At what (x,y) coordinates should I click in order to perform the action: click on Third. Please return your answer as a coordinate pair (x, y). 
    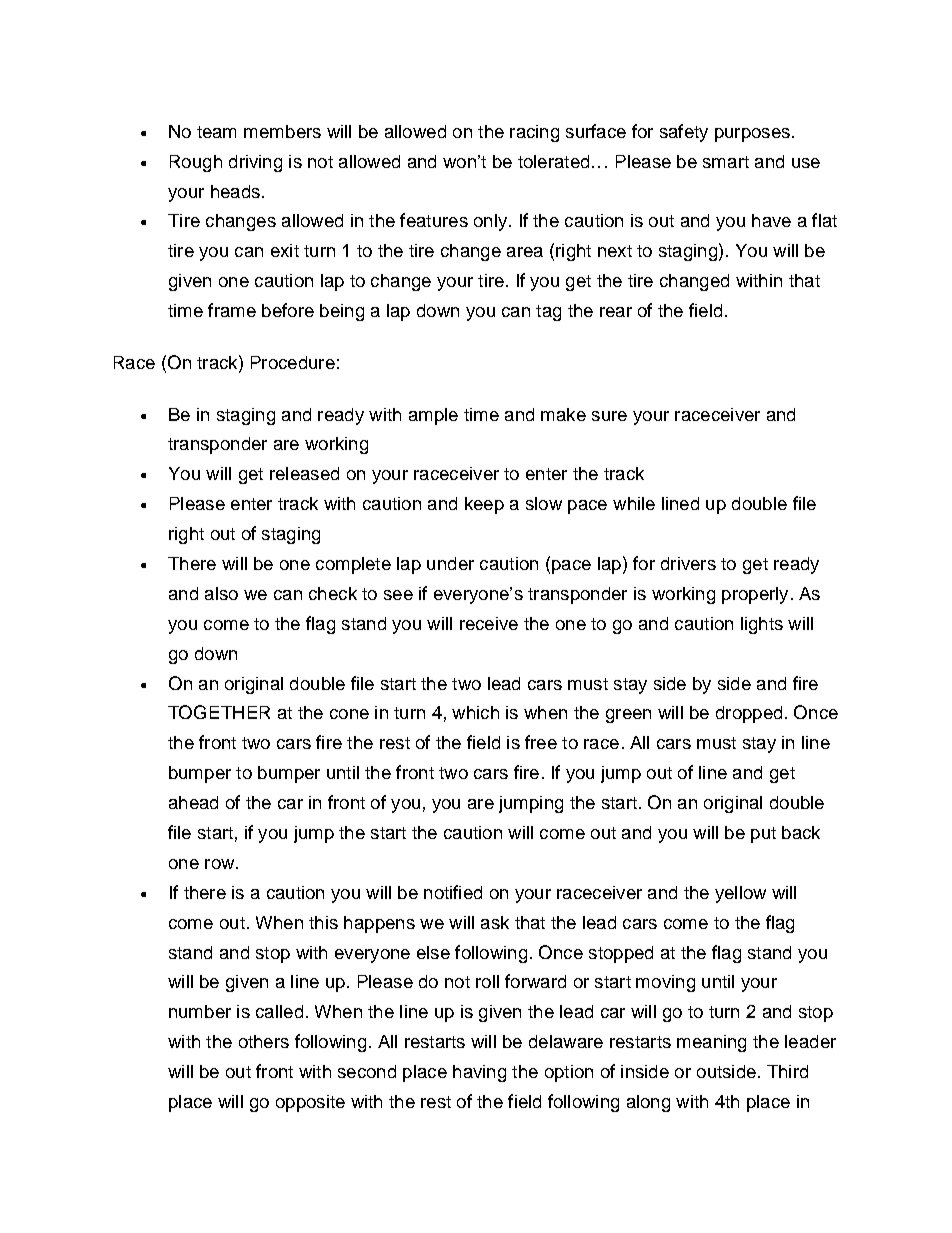
    Looking at the image, I should click on (787, 1071).
